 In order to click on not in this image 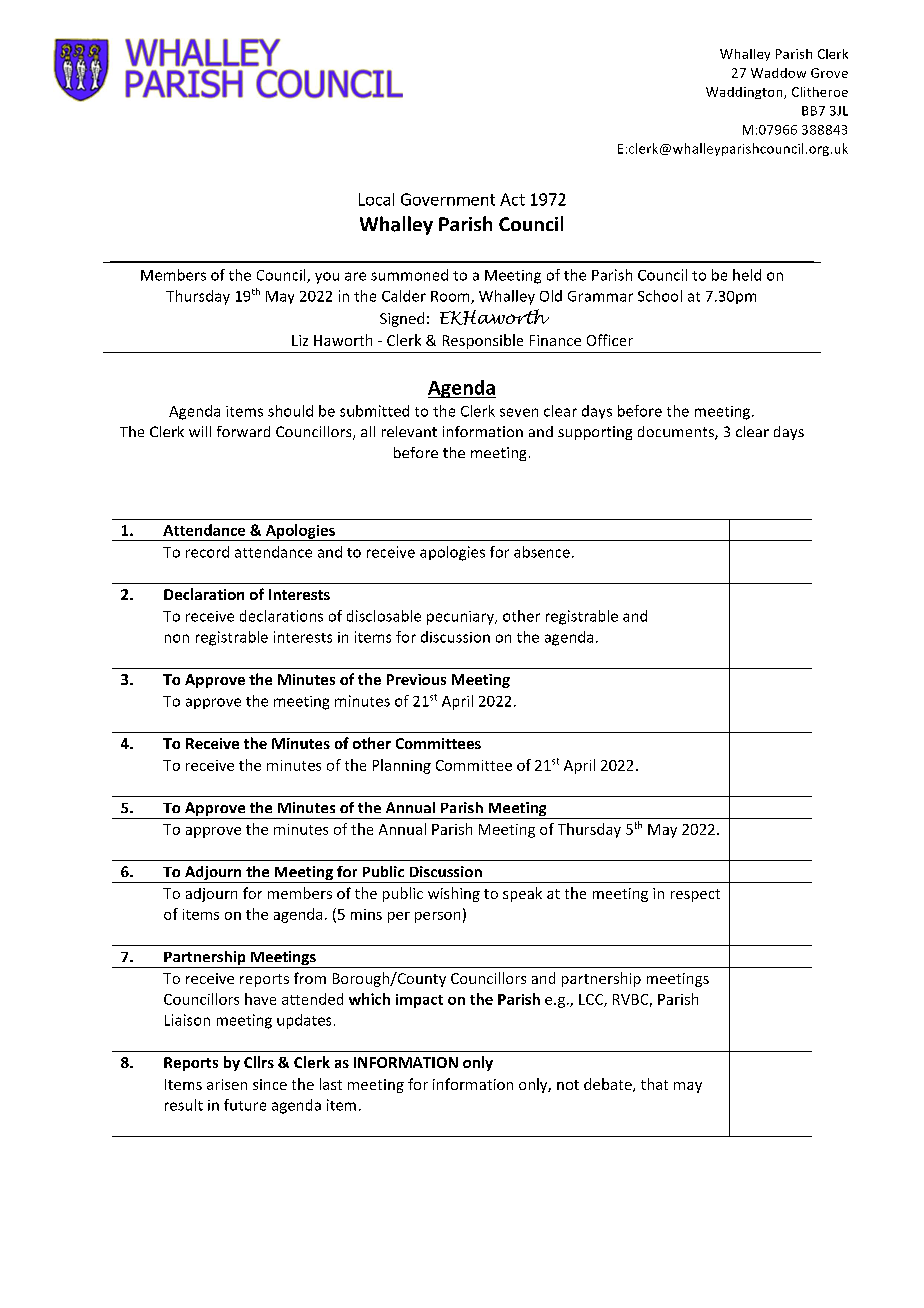, I will do `click(568, 1085)`.
